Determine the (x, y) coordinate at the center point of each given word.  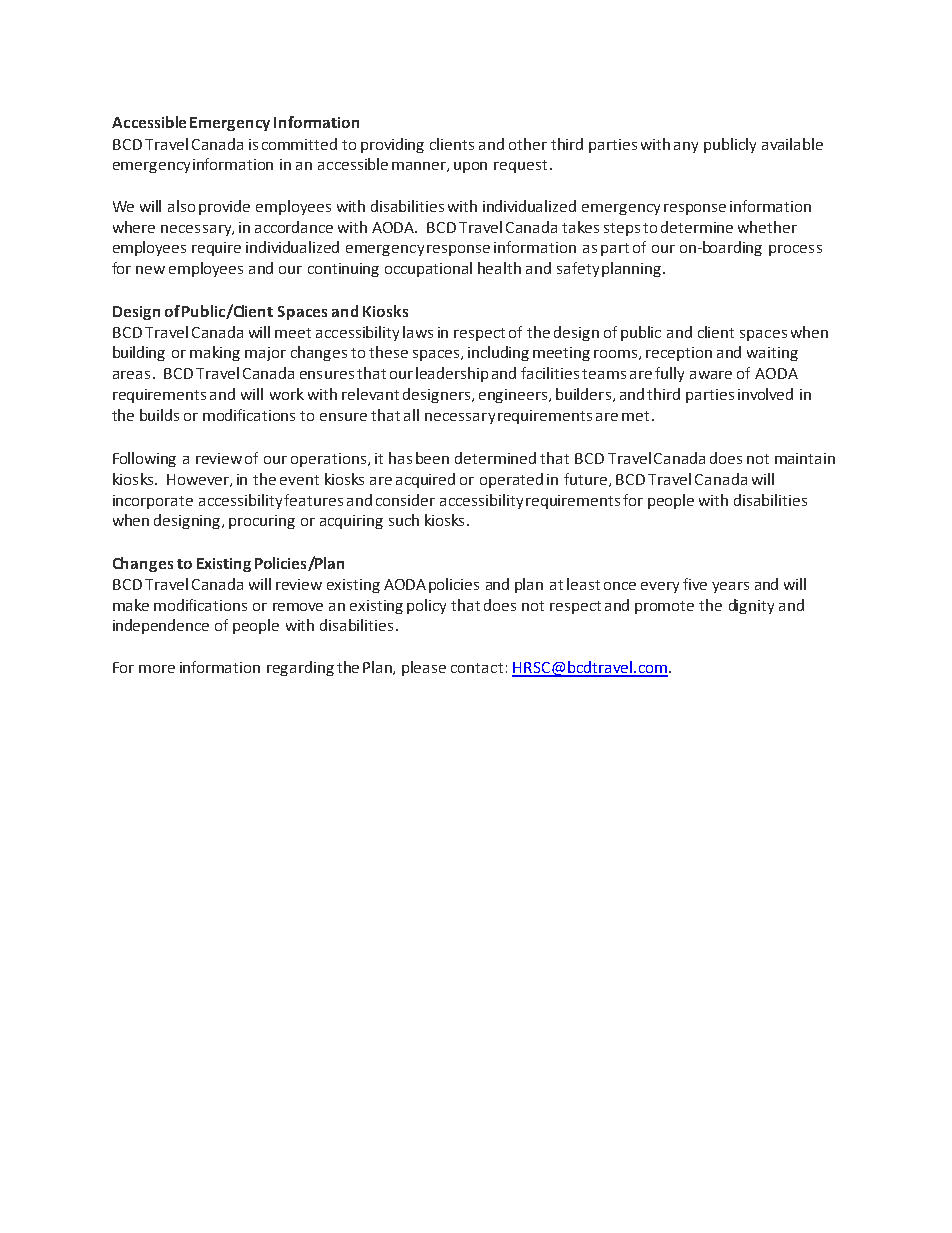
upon (470, 167)
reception (679, 354)
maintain (805, 458)
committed (299, 144)
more (157, 669)
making (215, 353)
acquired (425, 480)
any (686, 147)
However (199, 480)
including (498, 353)
